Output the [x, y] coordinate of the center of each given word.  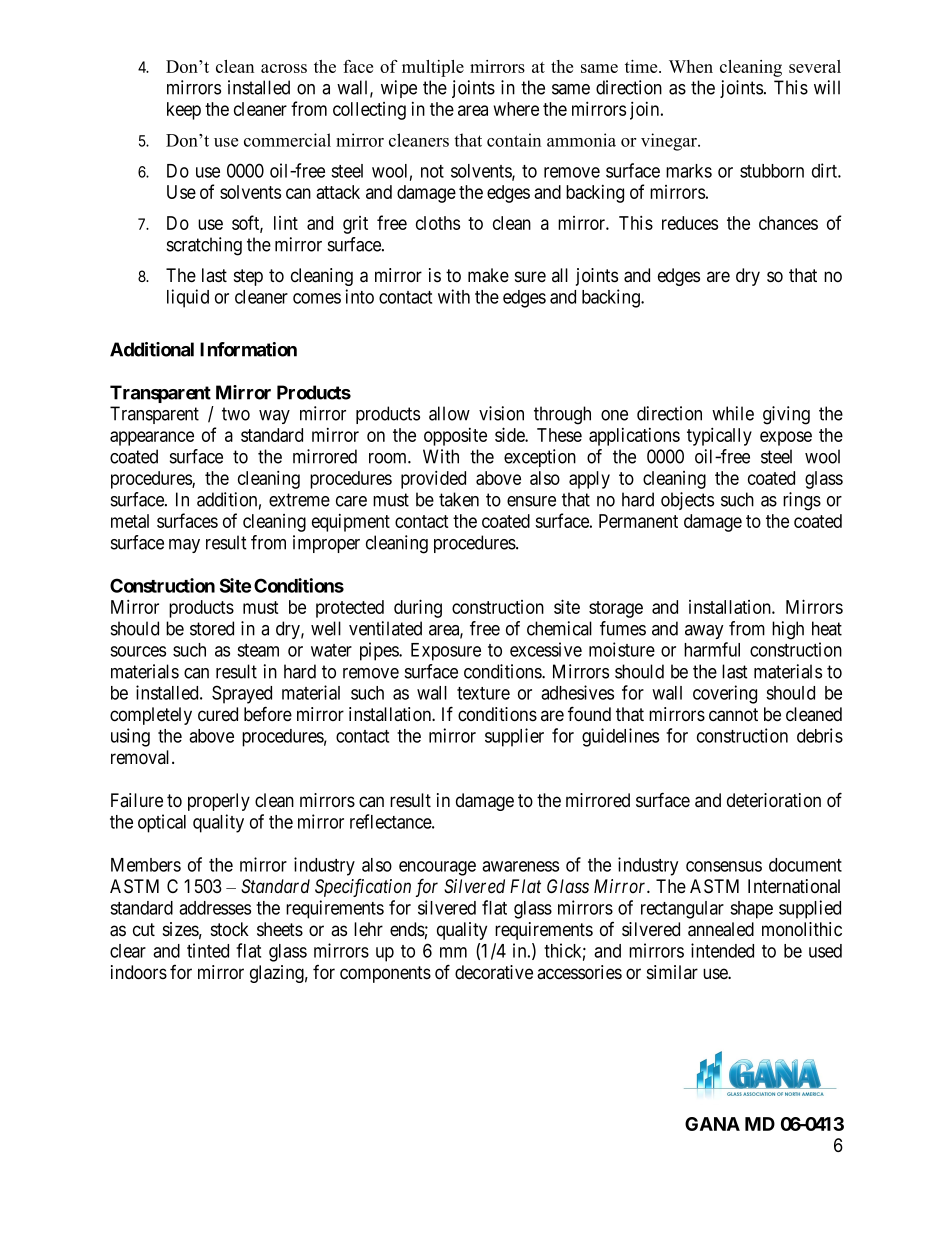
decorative [494, 972]
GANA [712, 1124]
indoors [139, 972]
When [691, 66]
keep [184, 111]
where [516, 109]
